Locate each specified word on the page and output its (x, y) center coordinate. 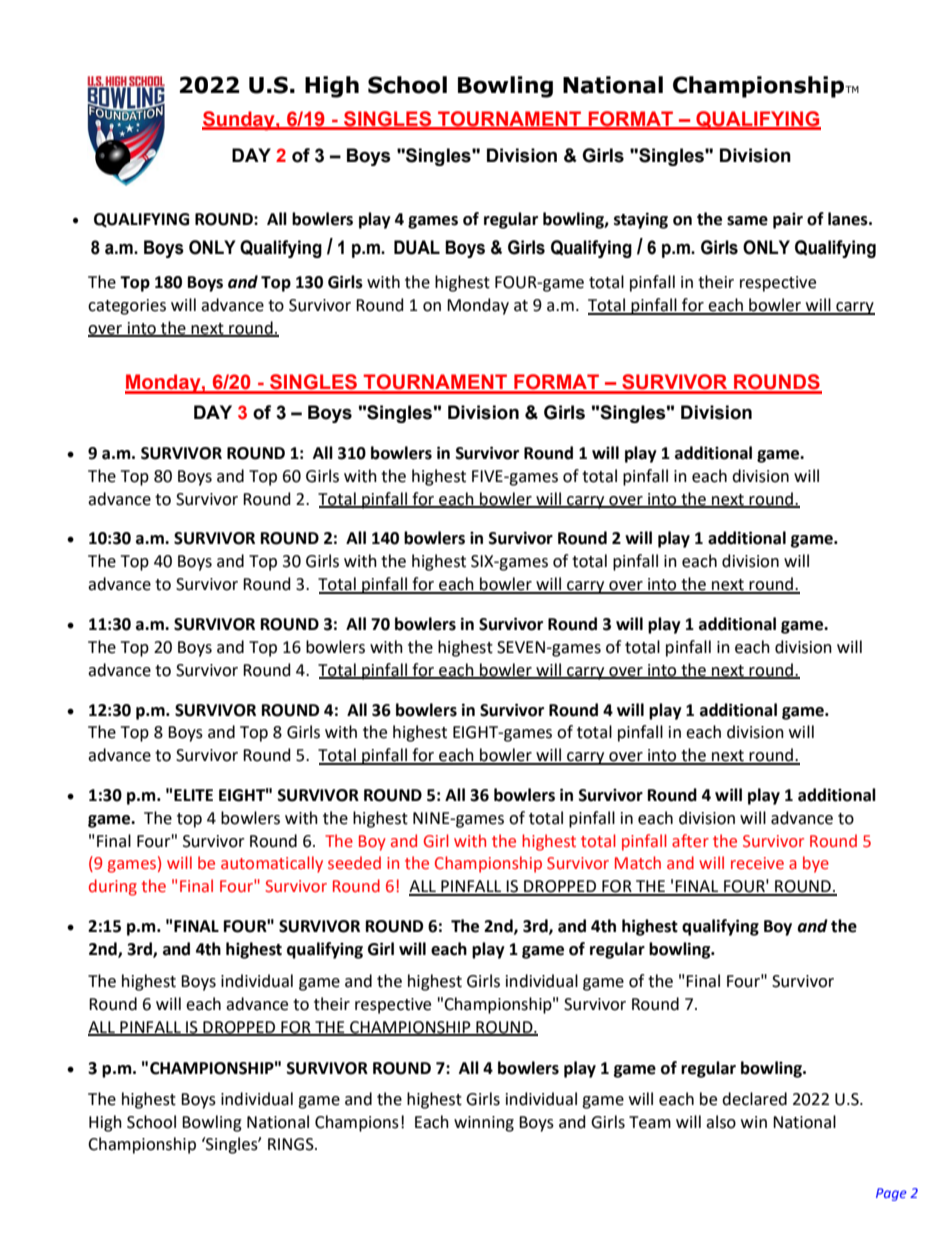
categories (127, 307)
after (690, 841)
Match (638, 863)
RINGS (292, 1144)
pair (788, 221)
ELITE (193, 795)
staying (641, 220)
